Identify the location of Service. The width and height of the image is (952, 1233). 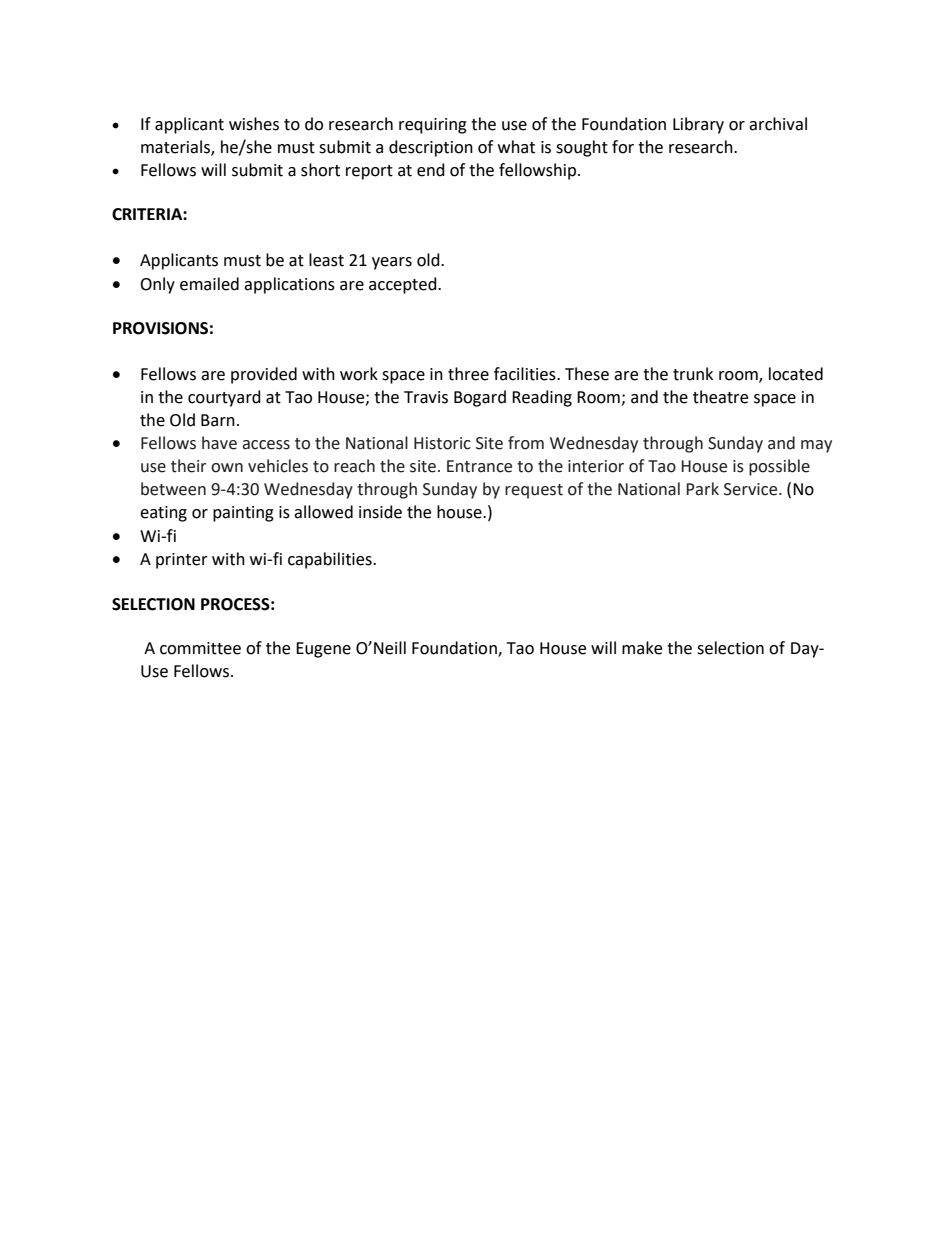
(752, 489).
